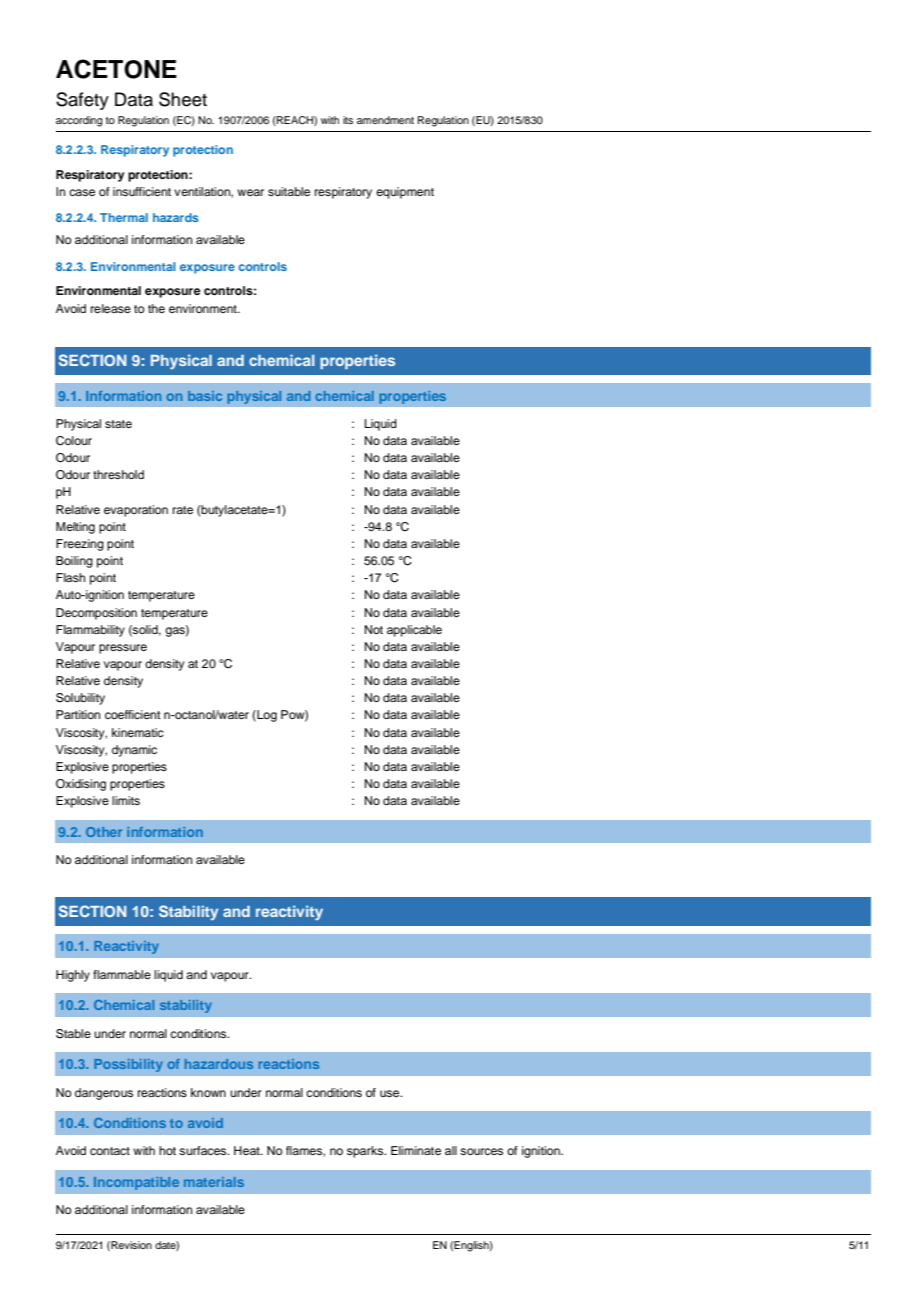 The image size is (924, 1308). What do you see at coordinates (374, 629) in the page?
I see `Not` at bounding box center [374, 629].
